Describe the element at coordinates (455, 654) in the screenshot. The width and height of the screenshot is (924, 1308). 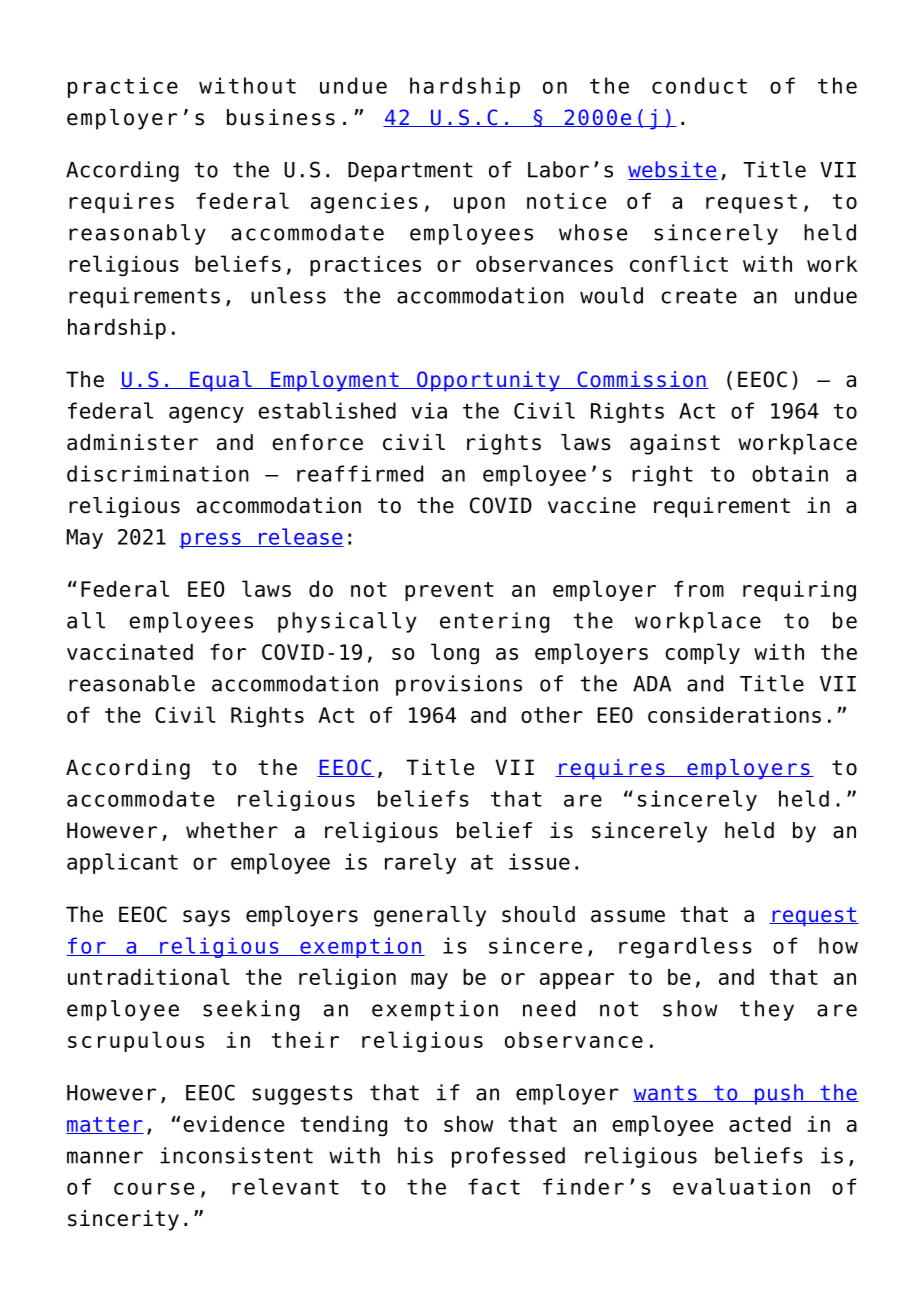
I see `long` at that location.
